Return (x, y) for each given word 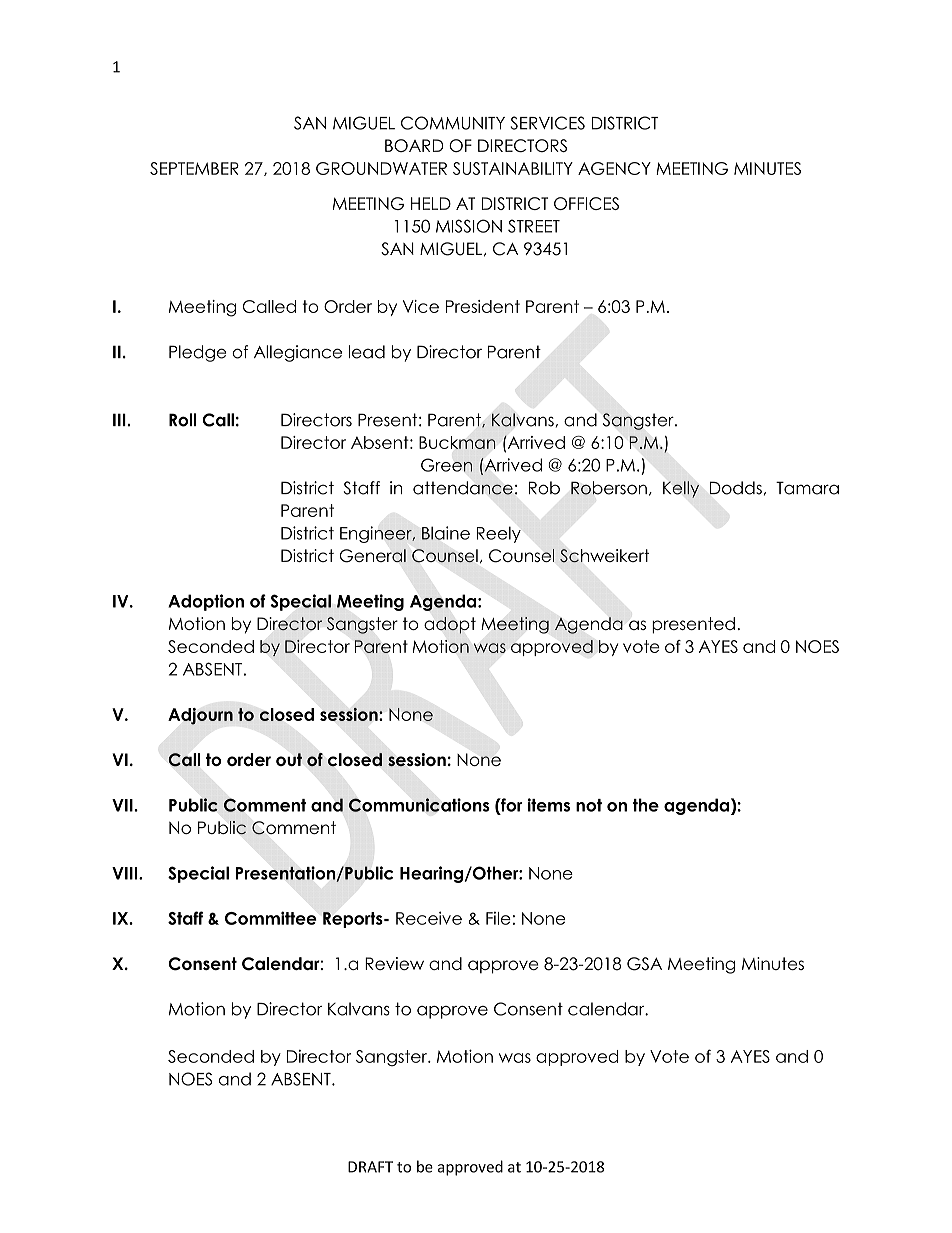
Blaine (446, 533)
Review (394, 963)
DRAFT (370, 1167)
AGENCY (614, 168)
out (289, 759)
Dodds (736, 488)
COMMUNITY (453, 123)
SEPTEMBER (194, 168)
